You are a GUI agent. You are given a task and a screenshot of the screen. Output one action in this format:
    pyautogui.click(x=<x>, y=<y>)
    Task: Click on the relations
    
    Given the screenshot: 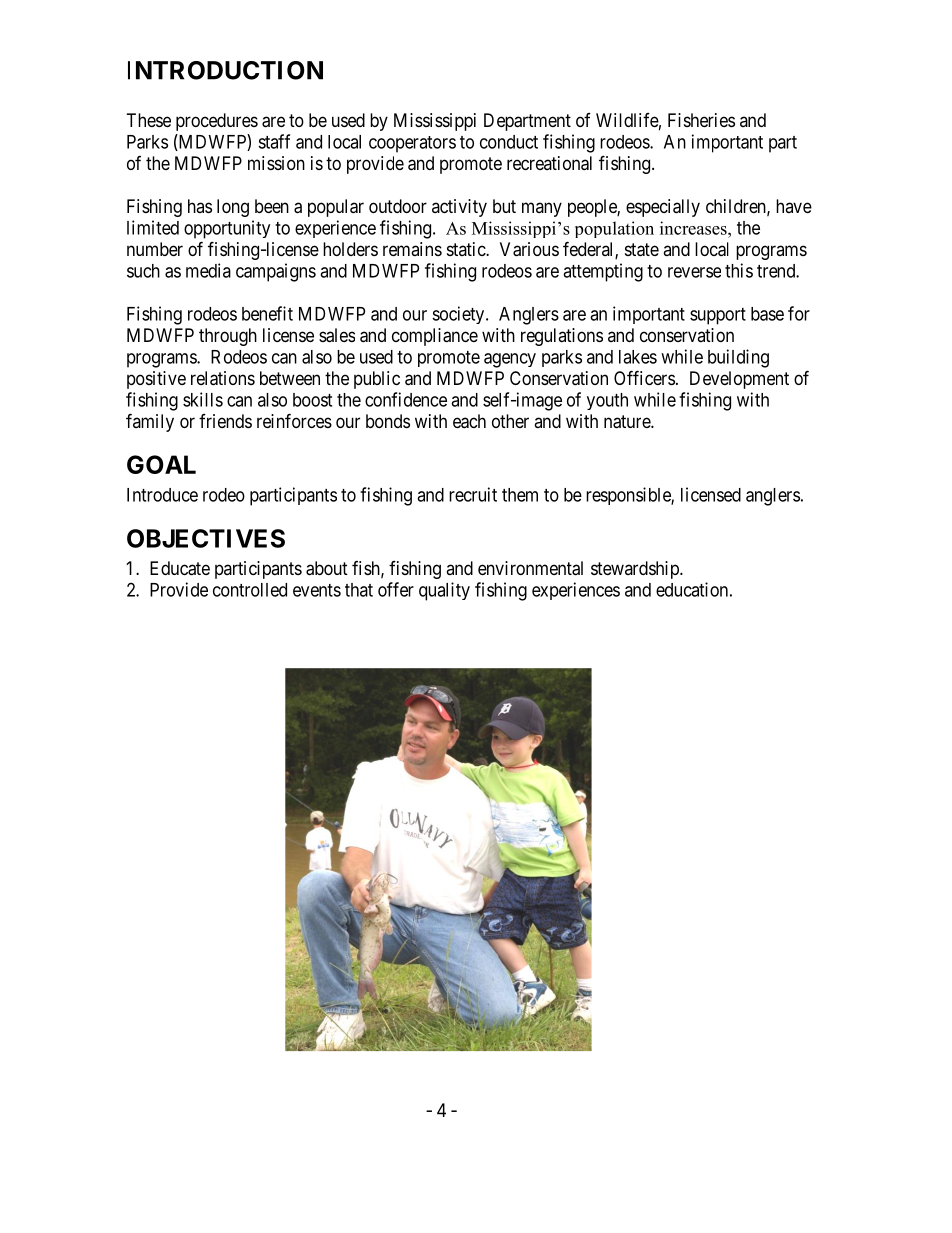 What is the action you would take?
    pyautogui.click(x=223, y=378)
